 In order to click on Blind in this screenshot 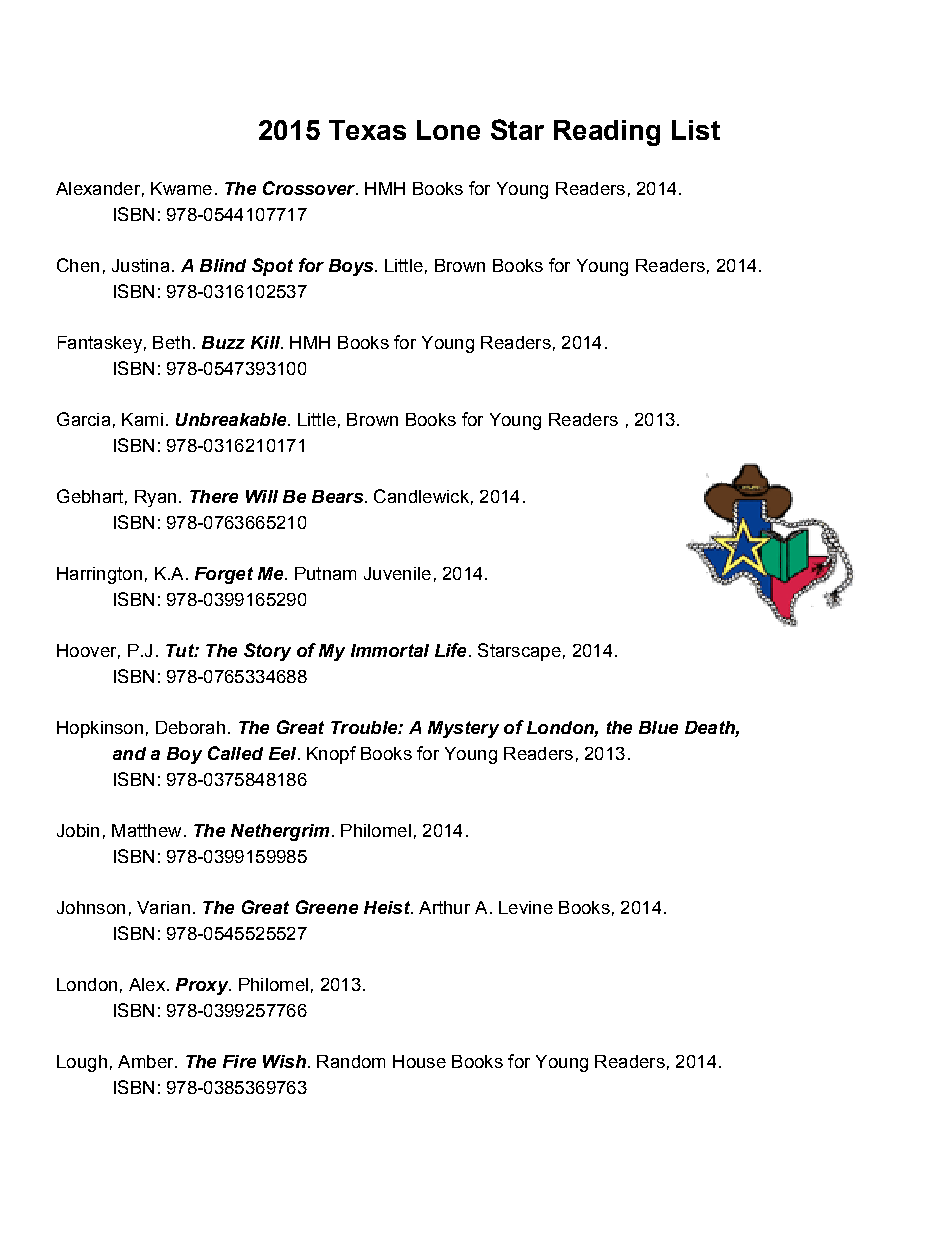, I will do `click(223, 265)`.
